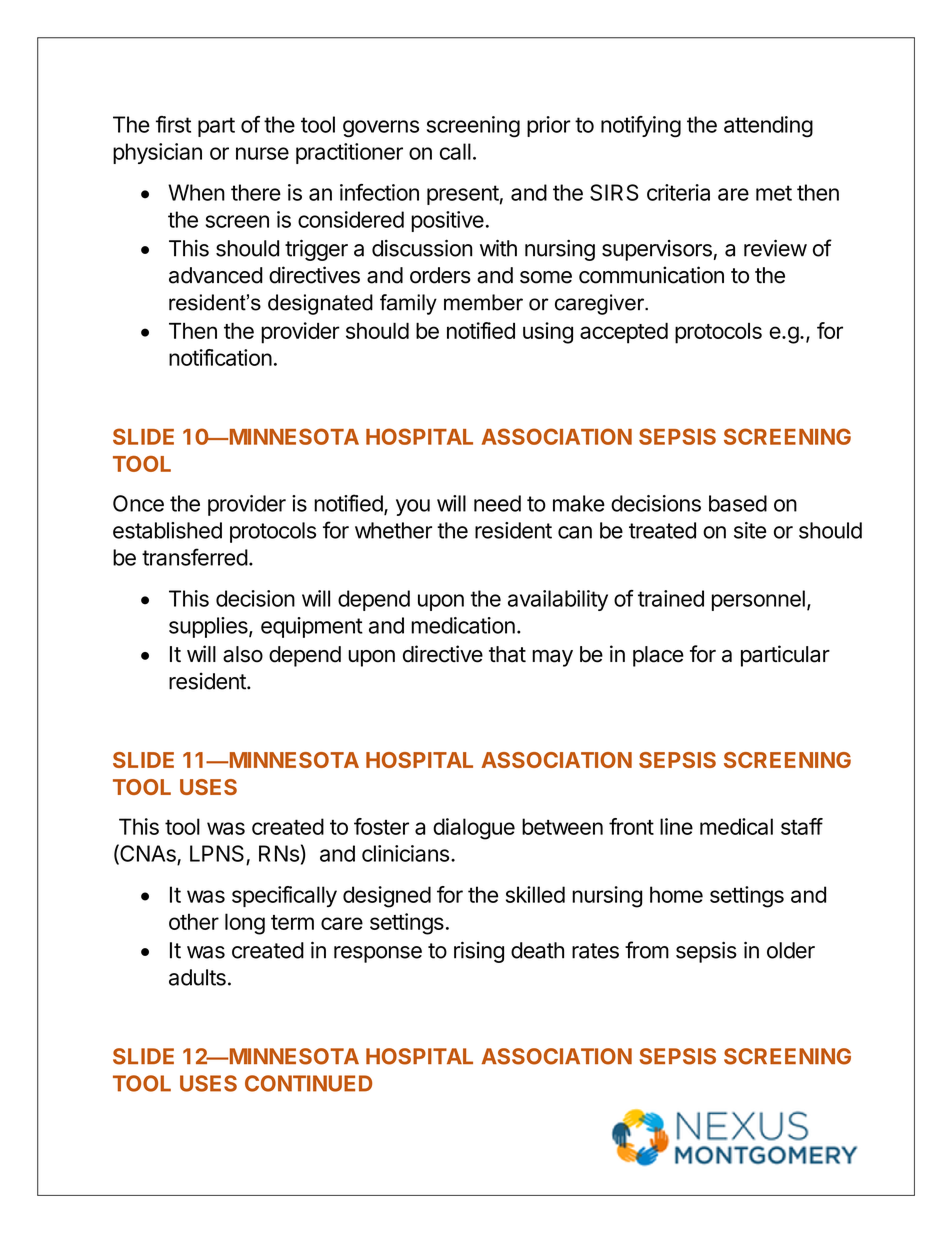 The width and height of the document is (952, 1233). Describe the element at coordinates (220, 357) in the document. I see `notification` at that location.
